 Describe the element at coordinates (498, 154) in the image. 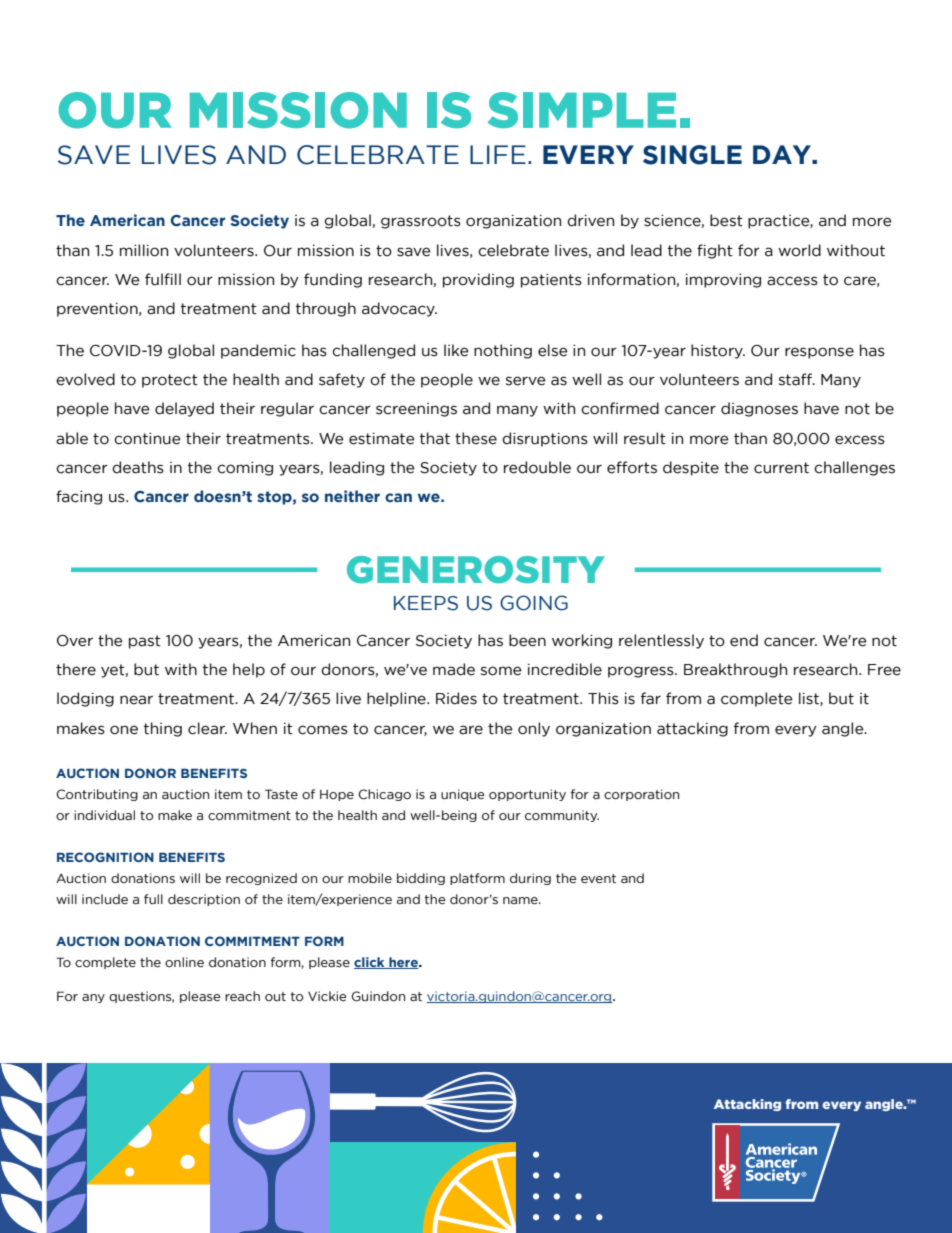

I see `LIFE` at that location.
